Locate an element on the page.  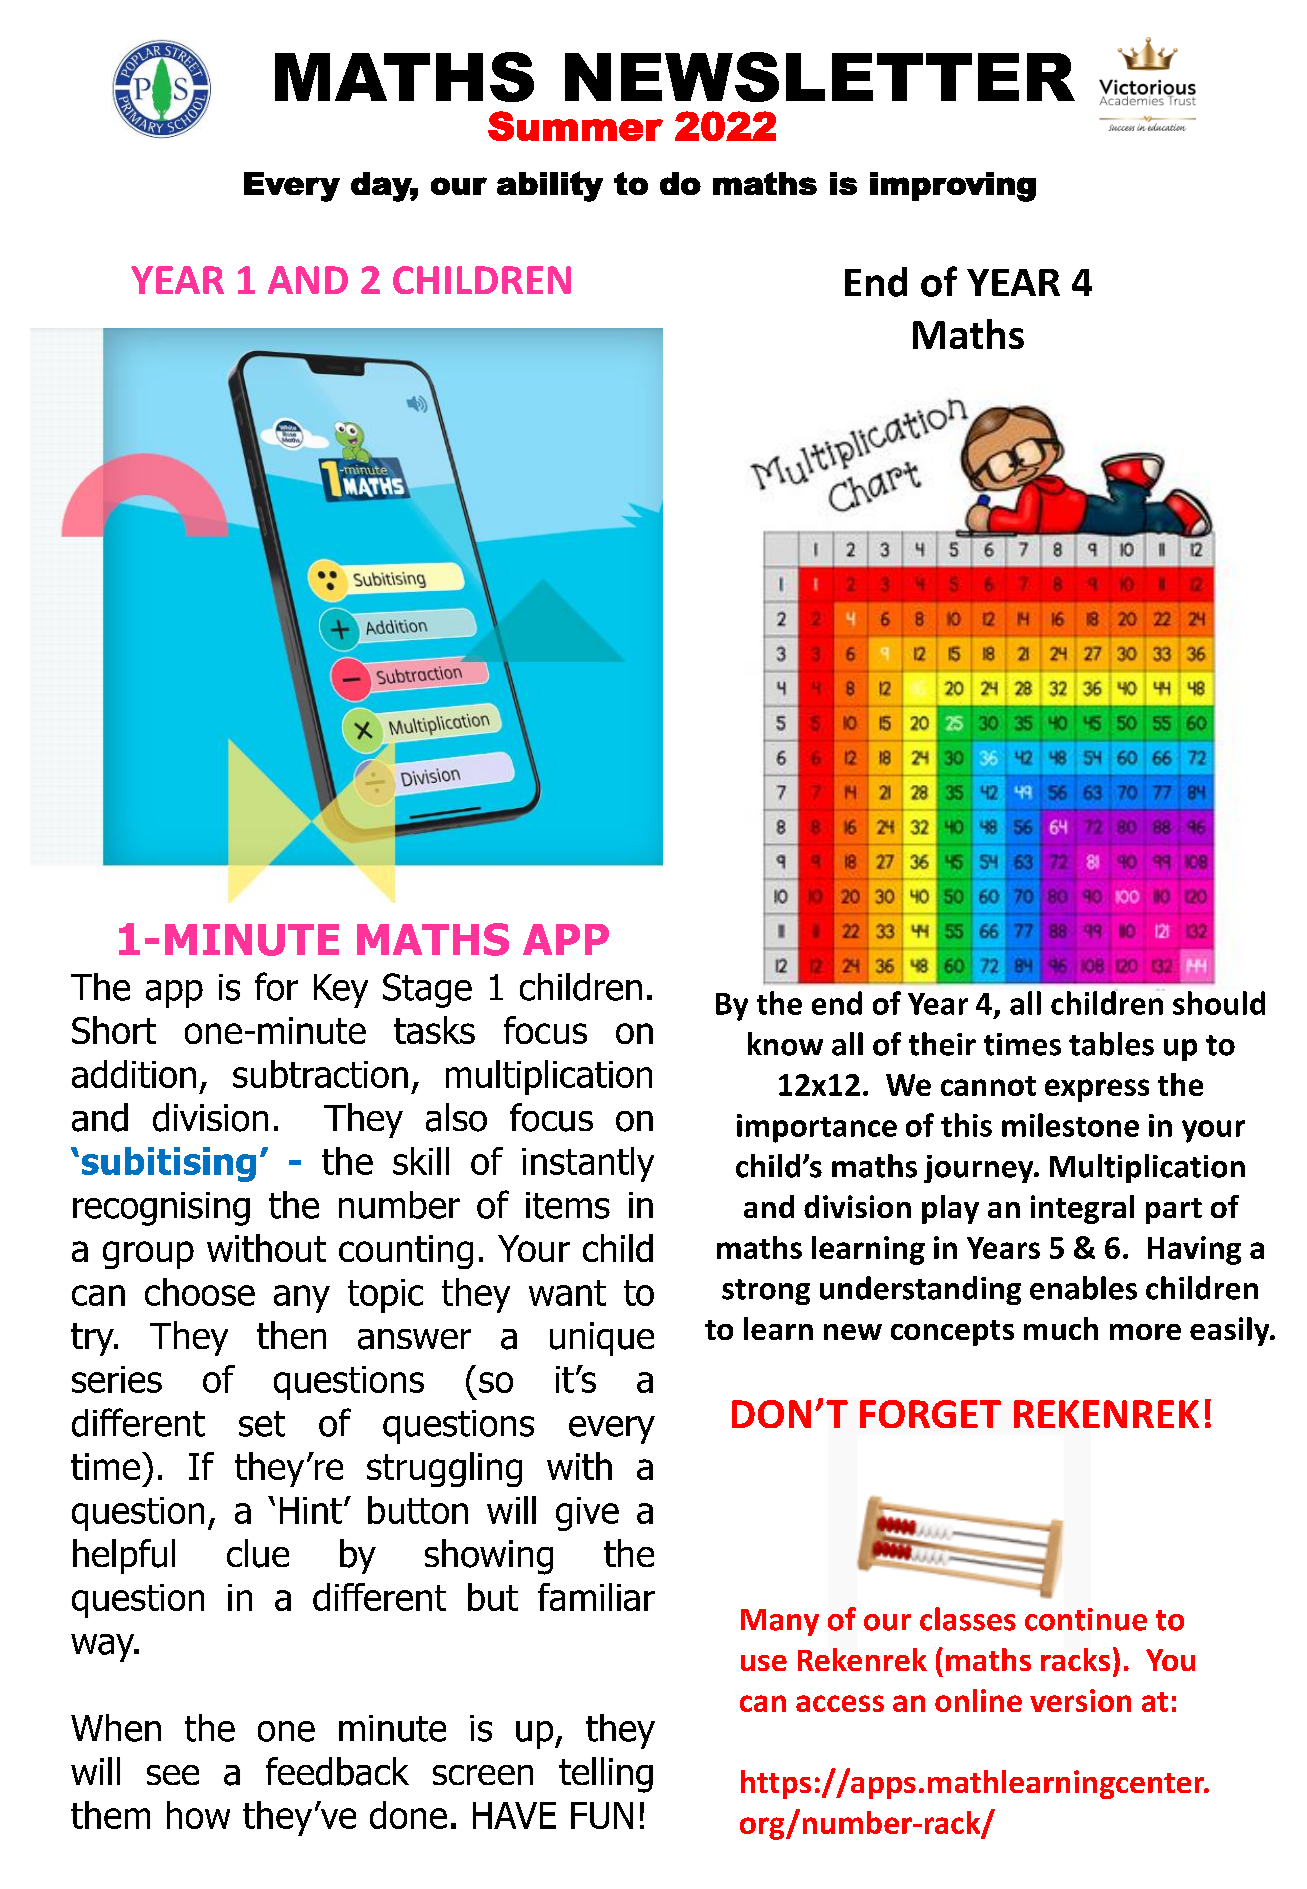
should is located at coordinates (1219, 1003).
